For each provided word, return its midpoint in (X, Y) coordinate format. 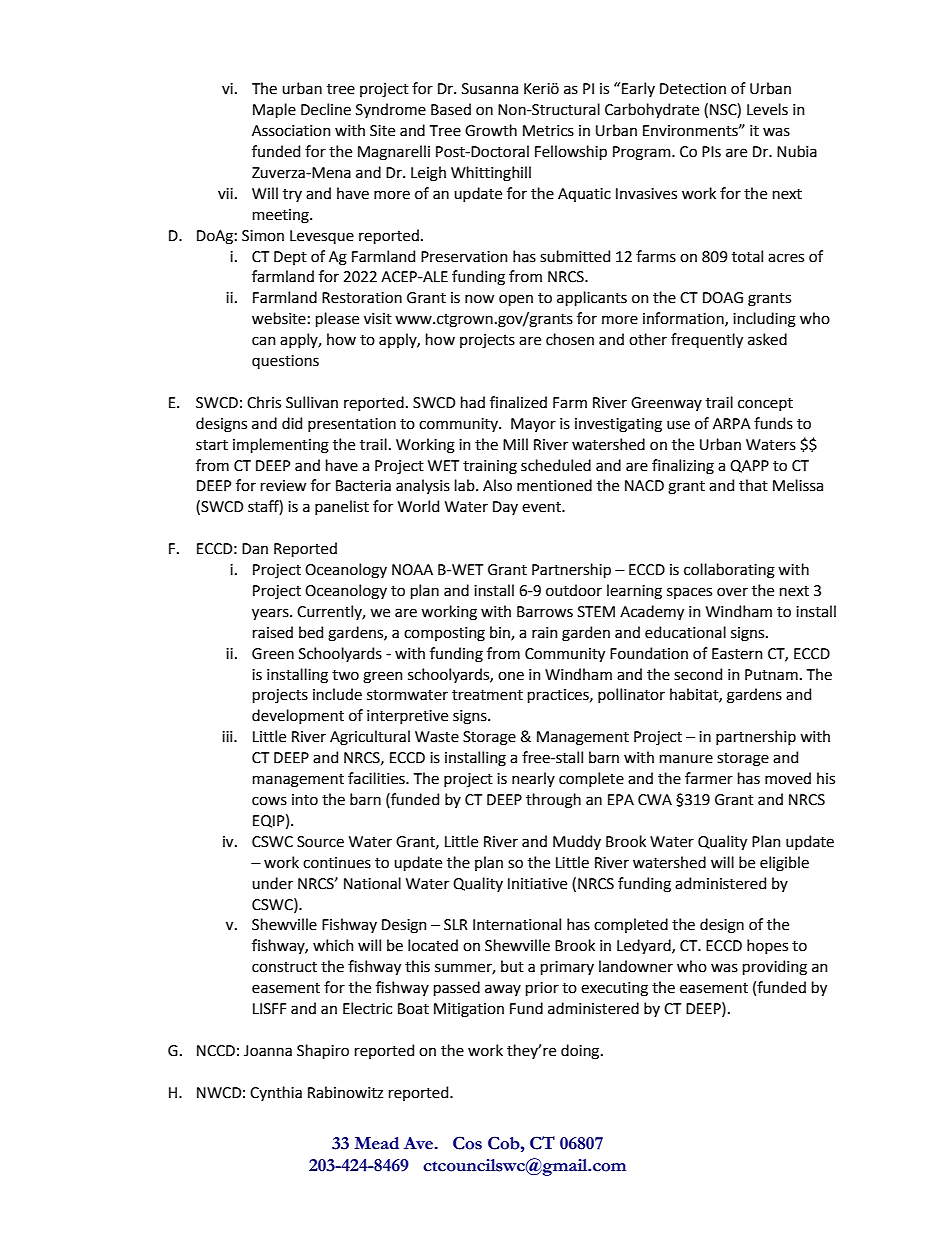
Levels (767, 109)
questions (285, 362)
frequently (707, 340)
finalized (518, 402)
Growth (491, 130)
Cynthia (276, 1093)
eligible (784, 864)
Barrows (545, 612)
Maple (274, 110)
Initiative (537, 884)
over (732, 592)
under (272, 883)
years (271, 614)
